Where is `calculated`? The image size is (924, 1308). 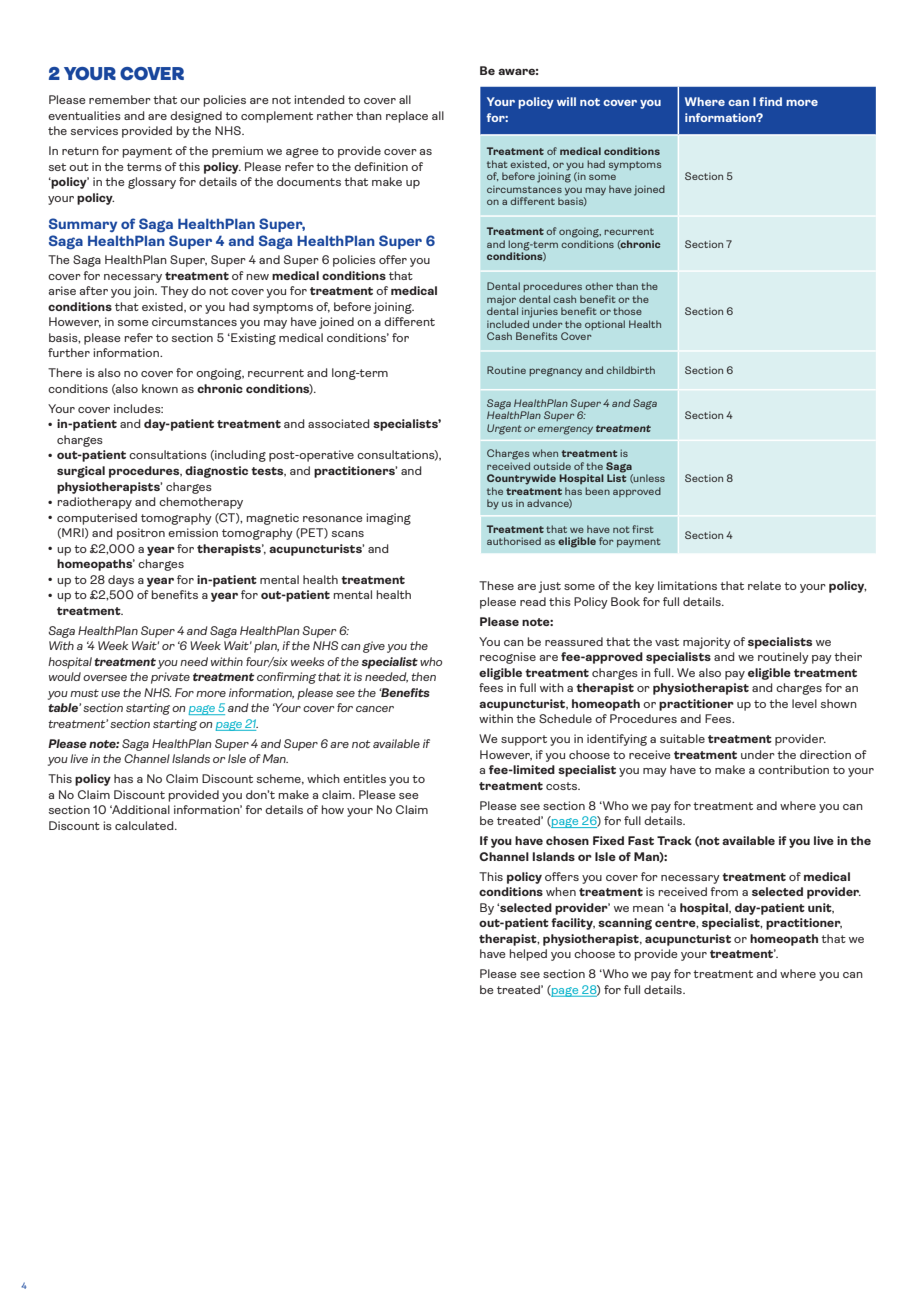 calculated is located at coordinates (145, 825).
